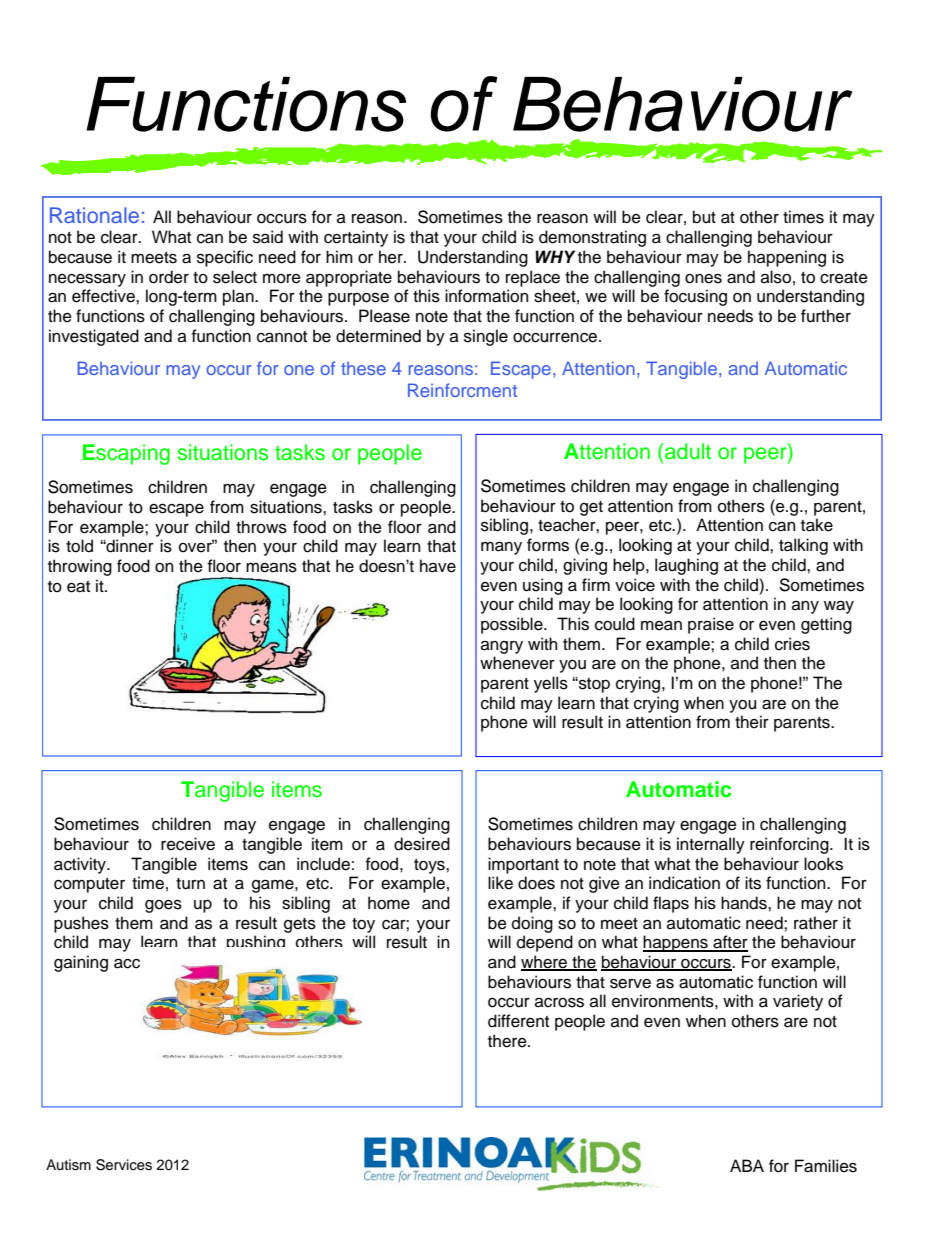 The image size is (952, 1233). What do you see at coordinates (438, 566) in the screenshot?
I see `have` at bounding box center [438, 566].
